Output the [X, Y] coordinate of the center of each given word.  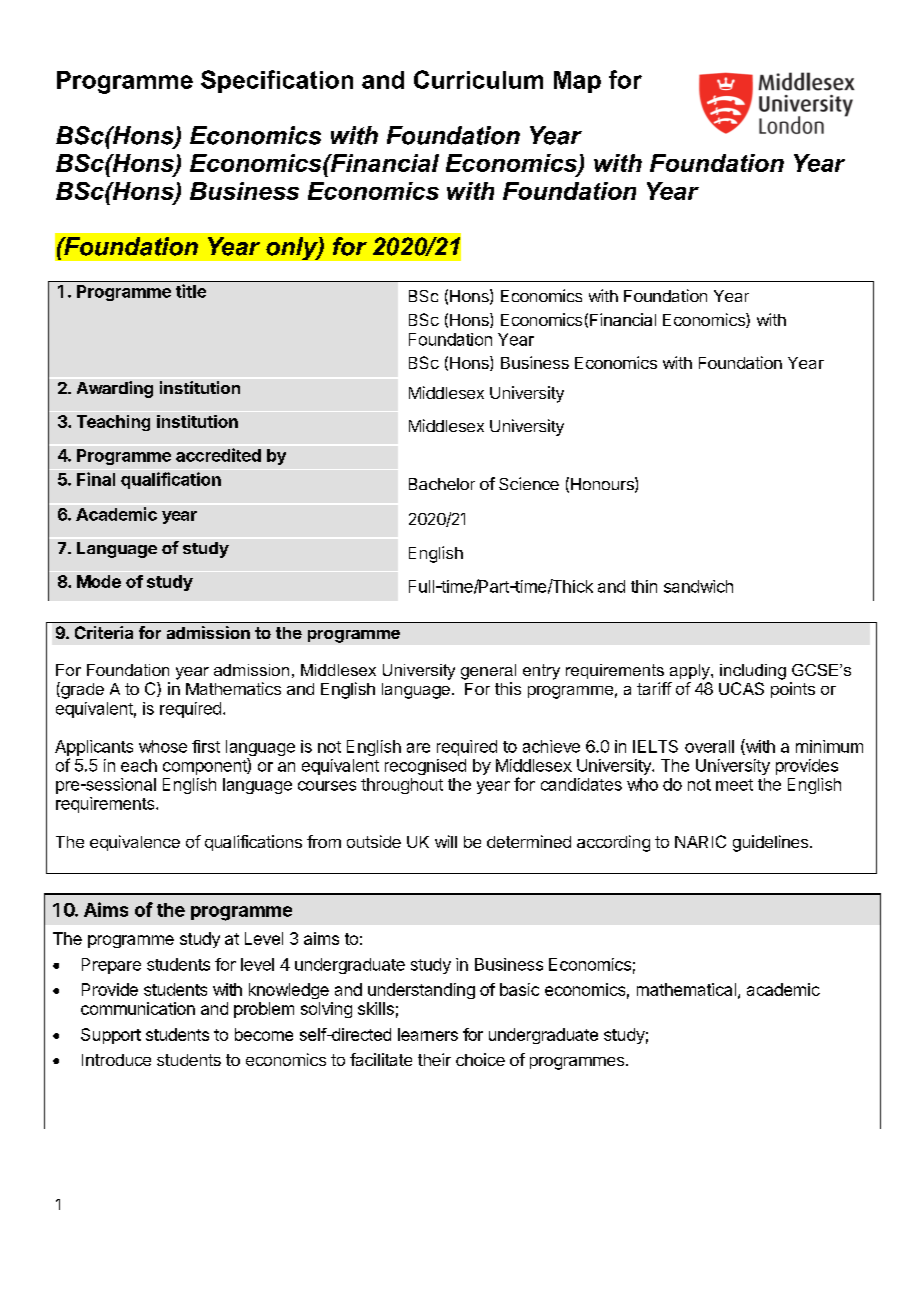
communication [138, 1008]
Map [577, 82]
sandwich [698, 586]
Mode [99, 581]
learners [428, 1034]
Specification [277, 81]
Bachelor [442, 484]
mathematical [686, 989]
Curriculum [478, 79]
